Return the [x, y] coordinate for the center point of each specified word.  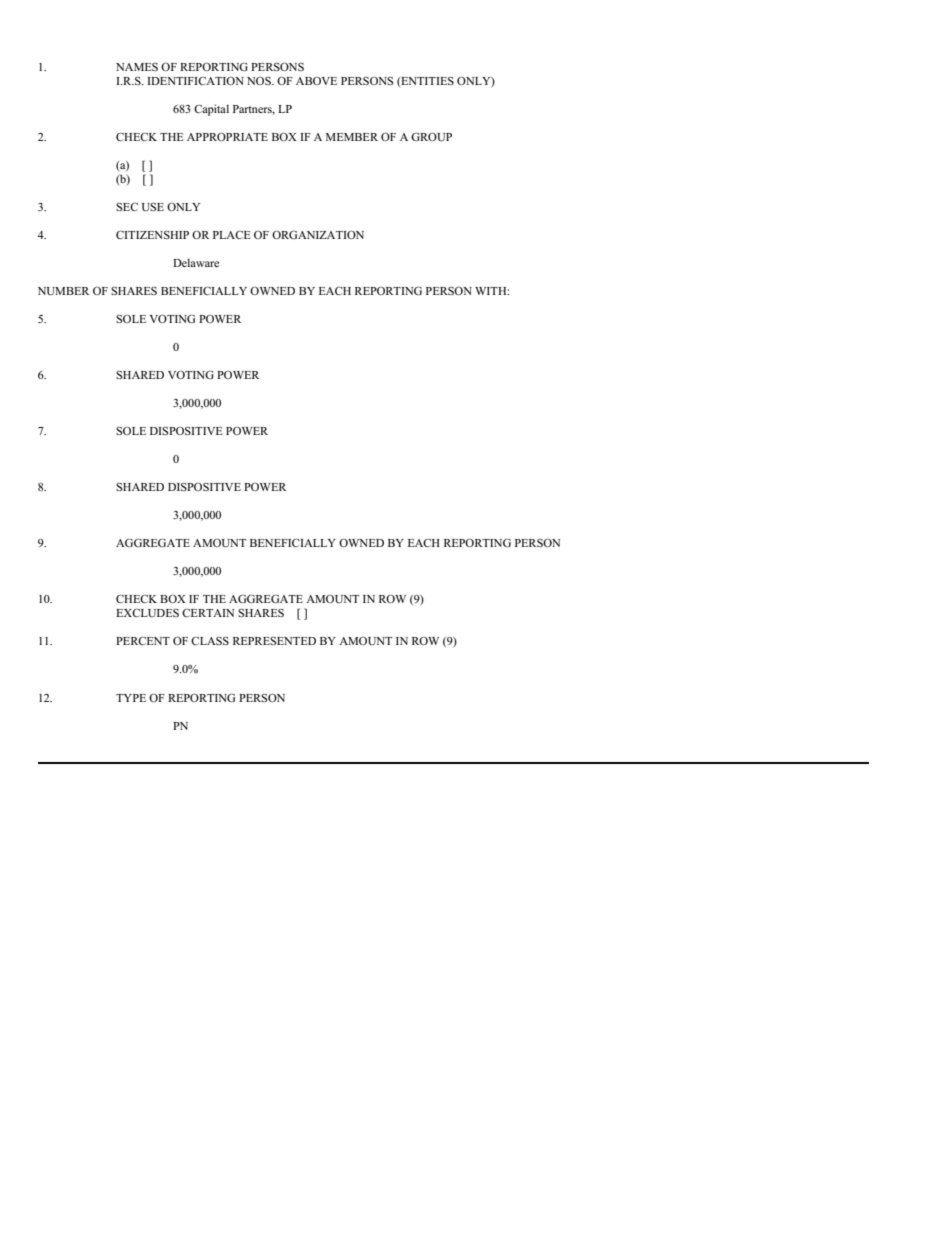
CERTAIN [208, 613]
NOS [260, 81]
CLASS [210, 640]
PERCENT [143, 641]
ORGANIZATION [318, 234]
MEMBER [352, 137]
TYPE [131, 698]
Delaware [196, 262]
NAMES [137, 67]
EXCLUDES [147, 613]
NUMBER [63, 291]
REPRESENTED [274, 641]
